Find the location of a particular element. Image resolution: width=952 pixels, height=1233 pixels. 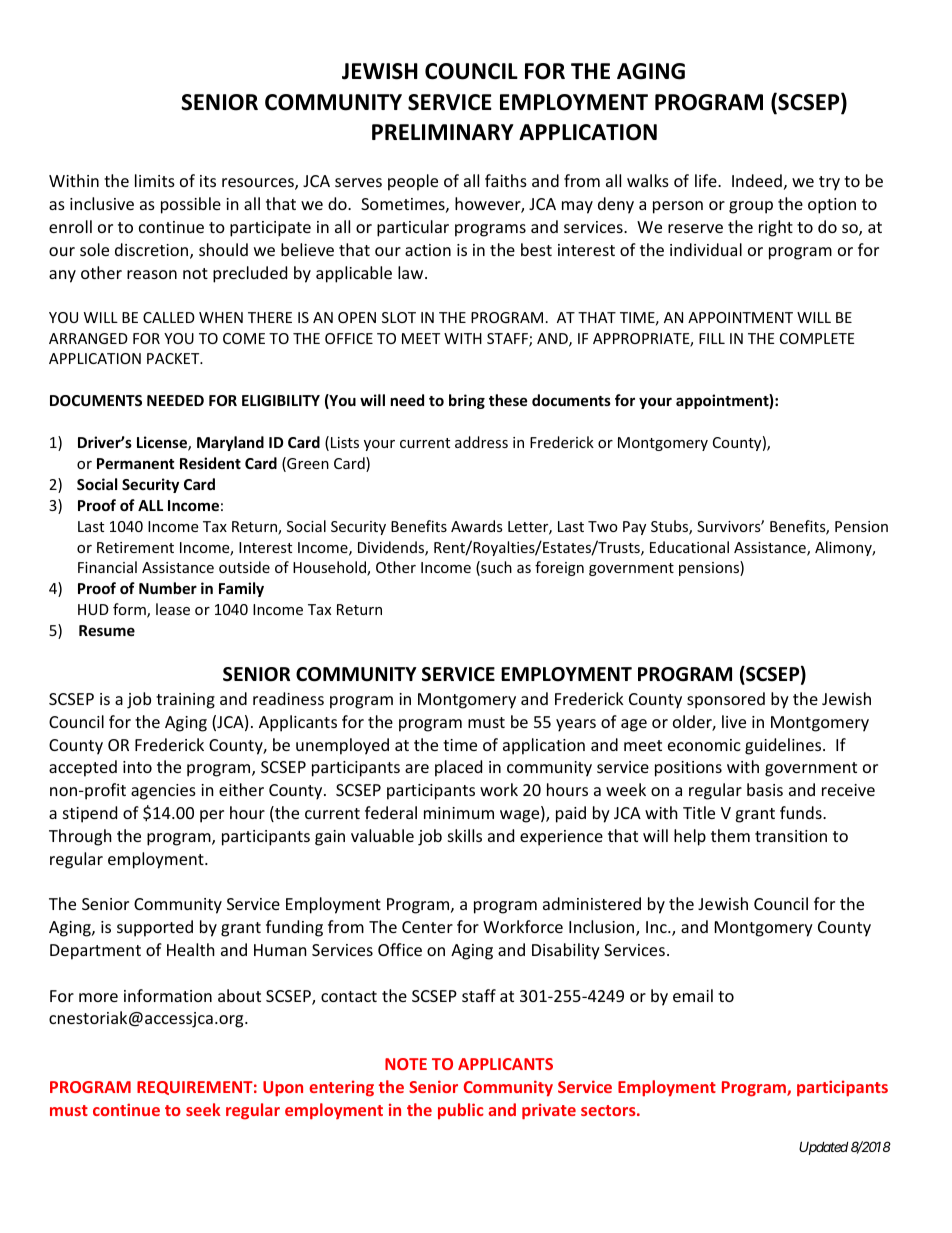

PRELIMINARY is located at coordinates (443, 132).
